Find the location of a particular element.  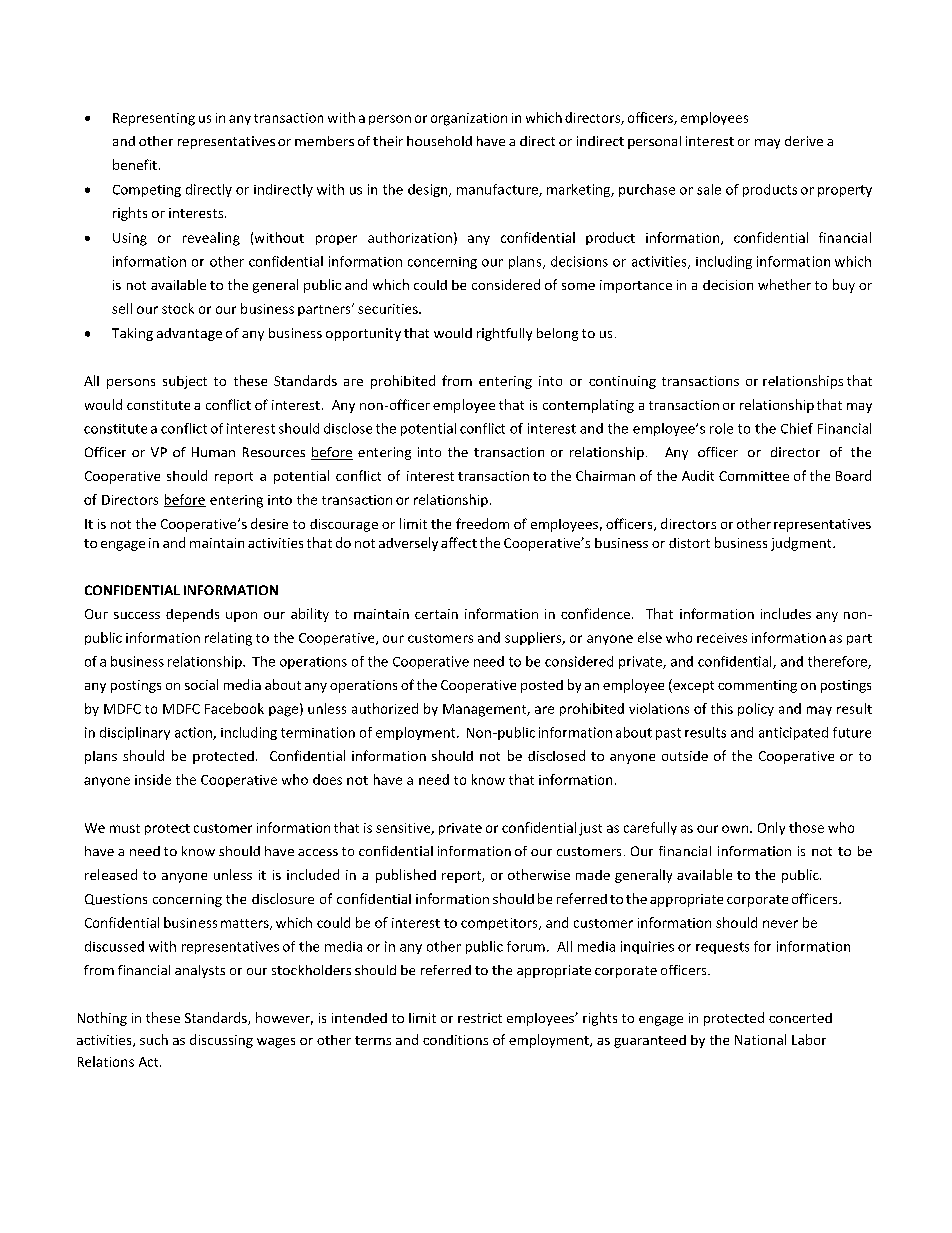

household is located at coordinates (439, 141).
